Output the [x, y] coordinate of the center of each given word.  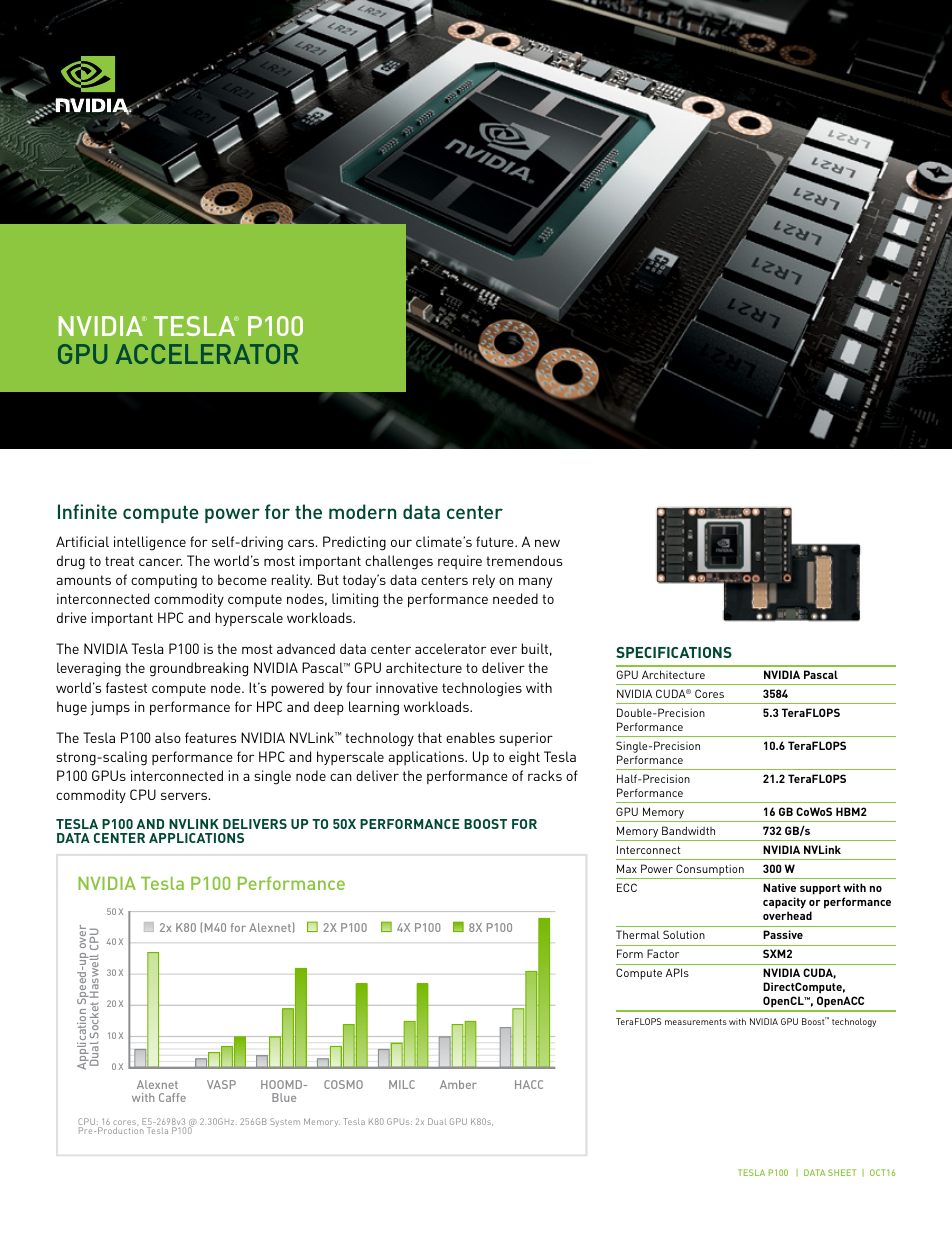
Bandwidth [688, 830]
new [547, 543]
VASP [221, 1084]
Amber [458, 1084]
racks [545, 775]
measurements [696, 1022]
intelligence [150, 543]
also [168, 737]
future [496, 541]
